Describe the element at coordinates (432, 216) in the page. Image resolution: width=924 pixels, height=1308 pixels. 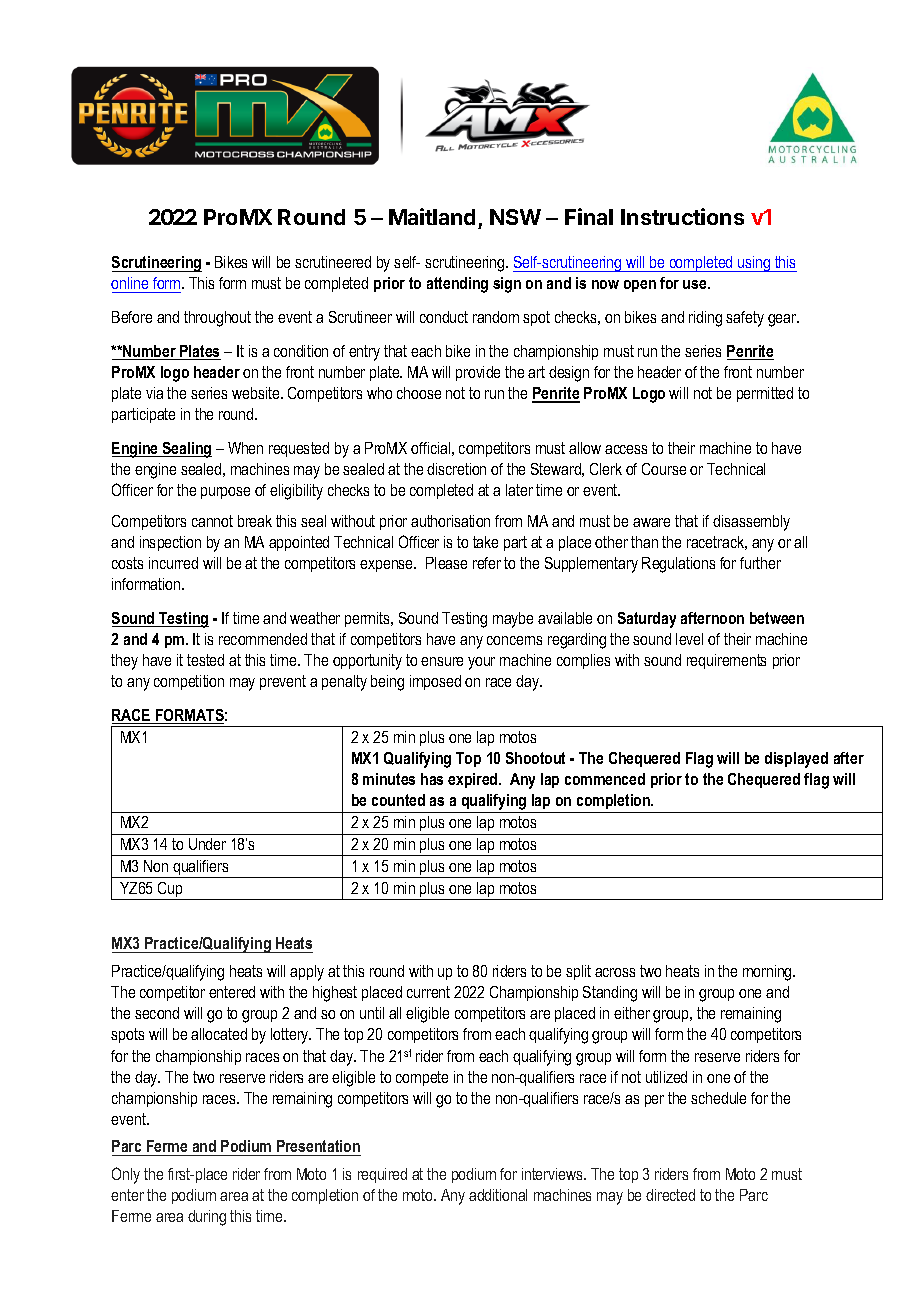
I see `Maitland` at that location.
